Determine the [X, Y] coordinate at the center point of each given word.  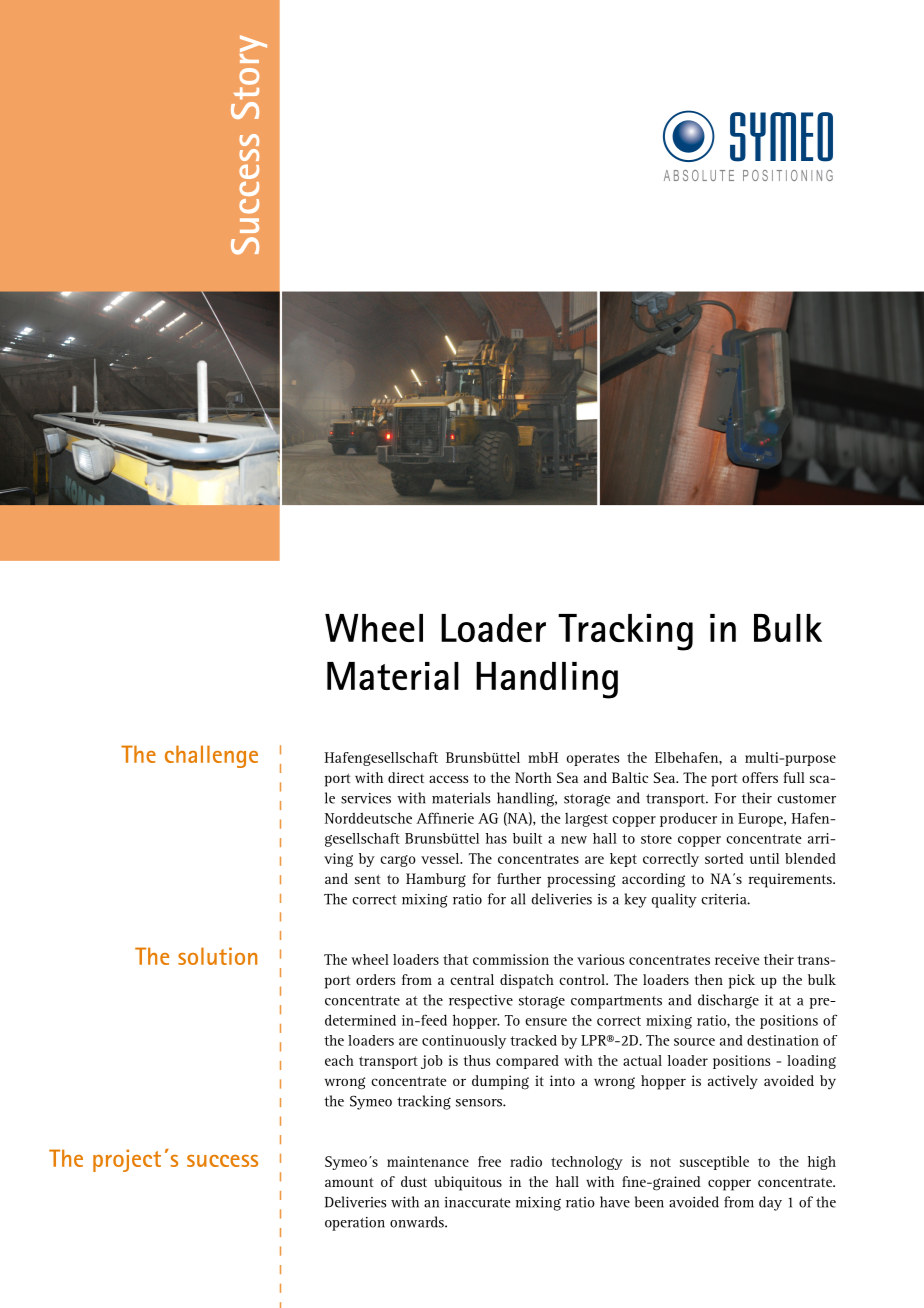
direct [406, 777]
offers [760, 777]
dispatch [527, 981]
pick [741, 981]
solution [217, 956]
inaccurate [478, 1202]
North [533, 777]
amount [349, 1182]
